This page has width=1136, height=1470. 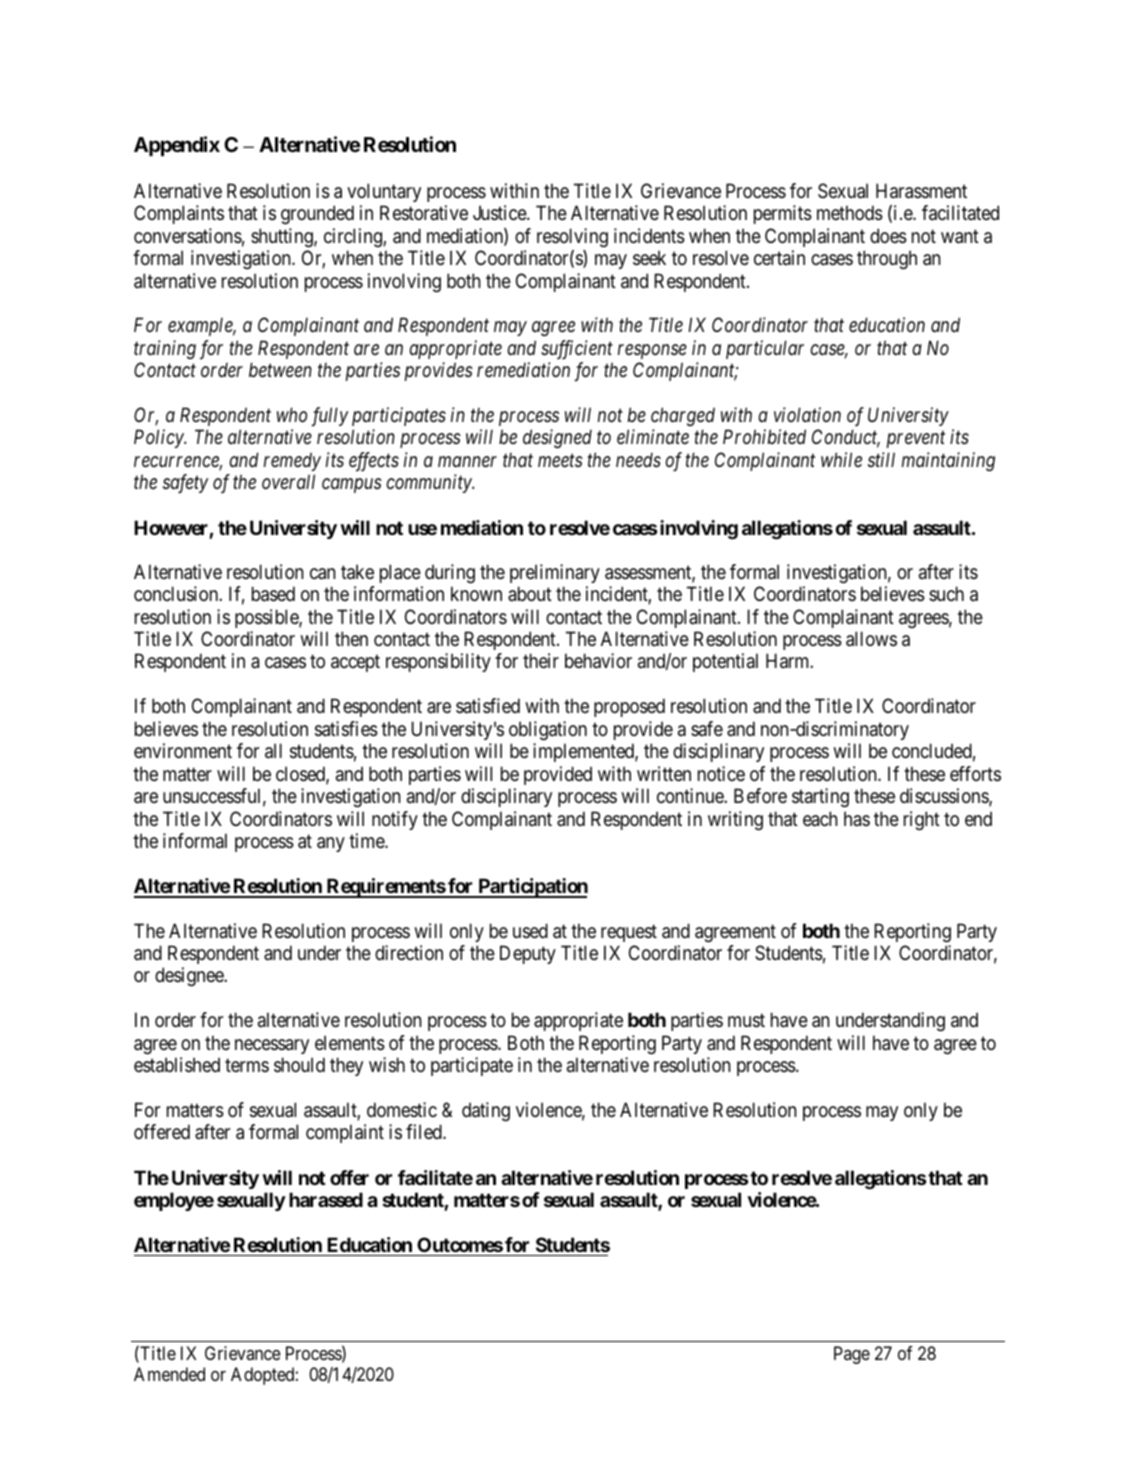 What do you see at coordinates (746, 1021) in the page?
I see `must` at bounding box center [746, 1021].
